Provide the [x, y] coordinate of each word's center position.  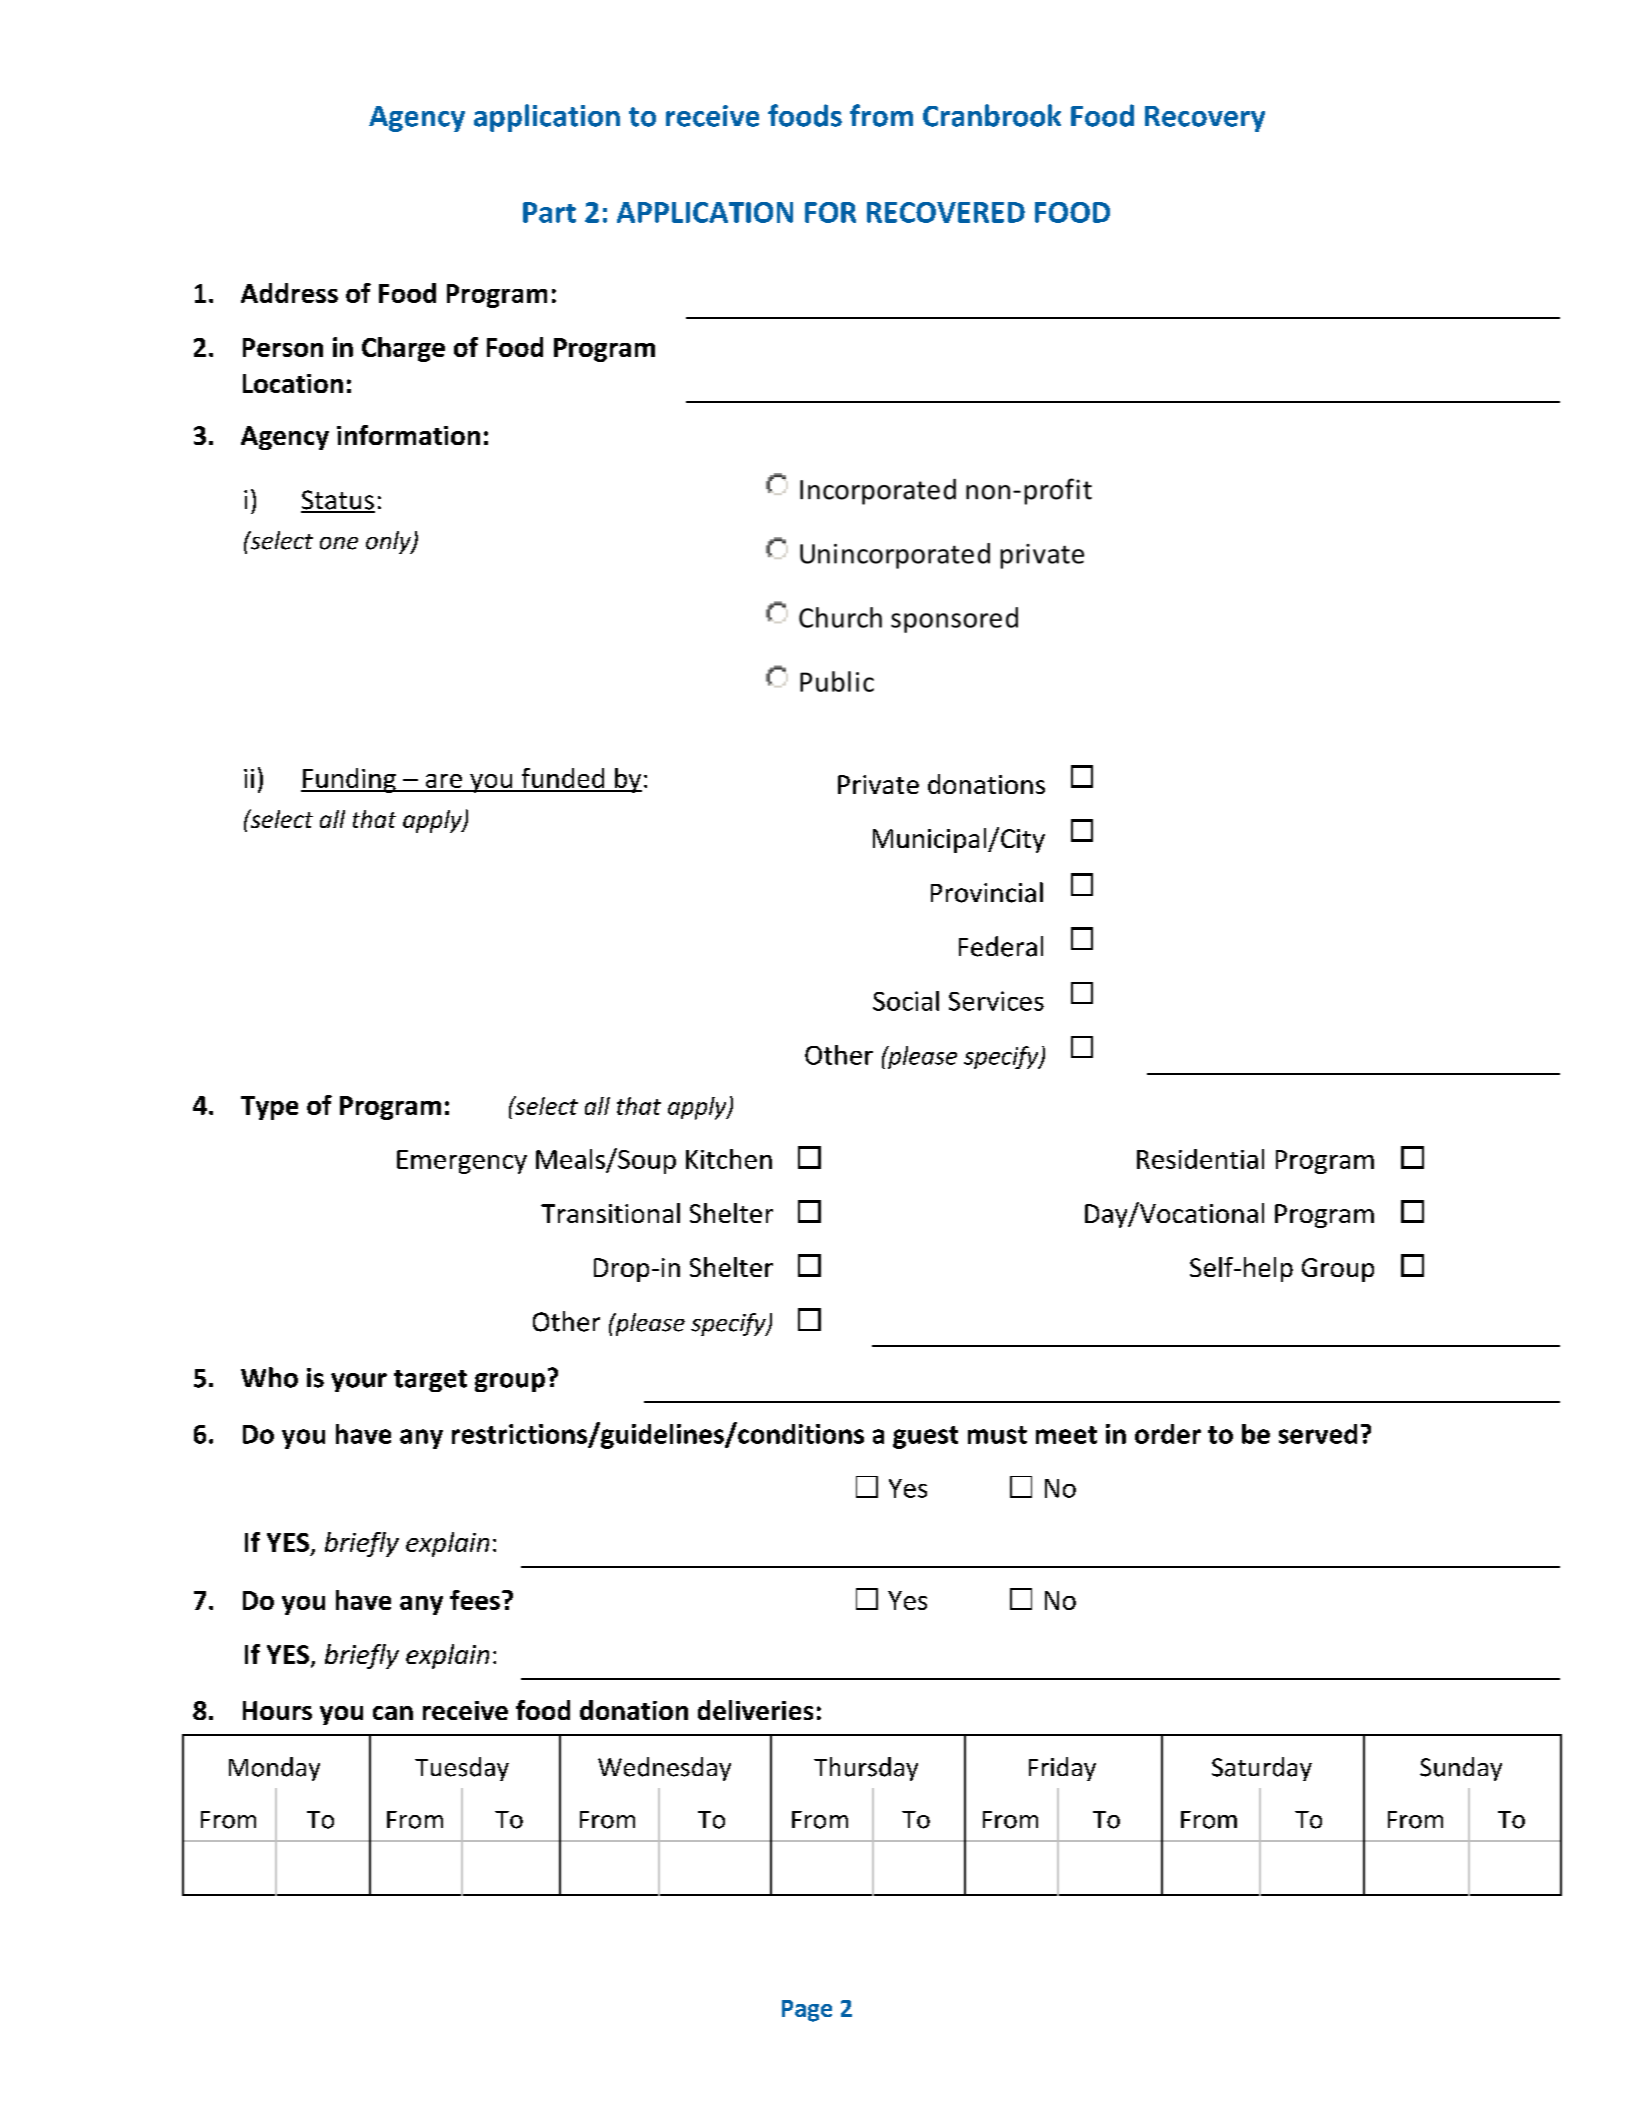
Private [878, 784]
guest [925, 1437]
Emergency [462, 1162]
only [389, 542]
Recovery [1205, 119]
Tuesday [462, 1769]
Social [906, 1001]
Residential [1200, 1159]
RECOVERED [946, 212]
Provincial [987, 892]
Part [549, 212]
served [1318, 1434]
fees [475, 1600]
